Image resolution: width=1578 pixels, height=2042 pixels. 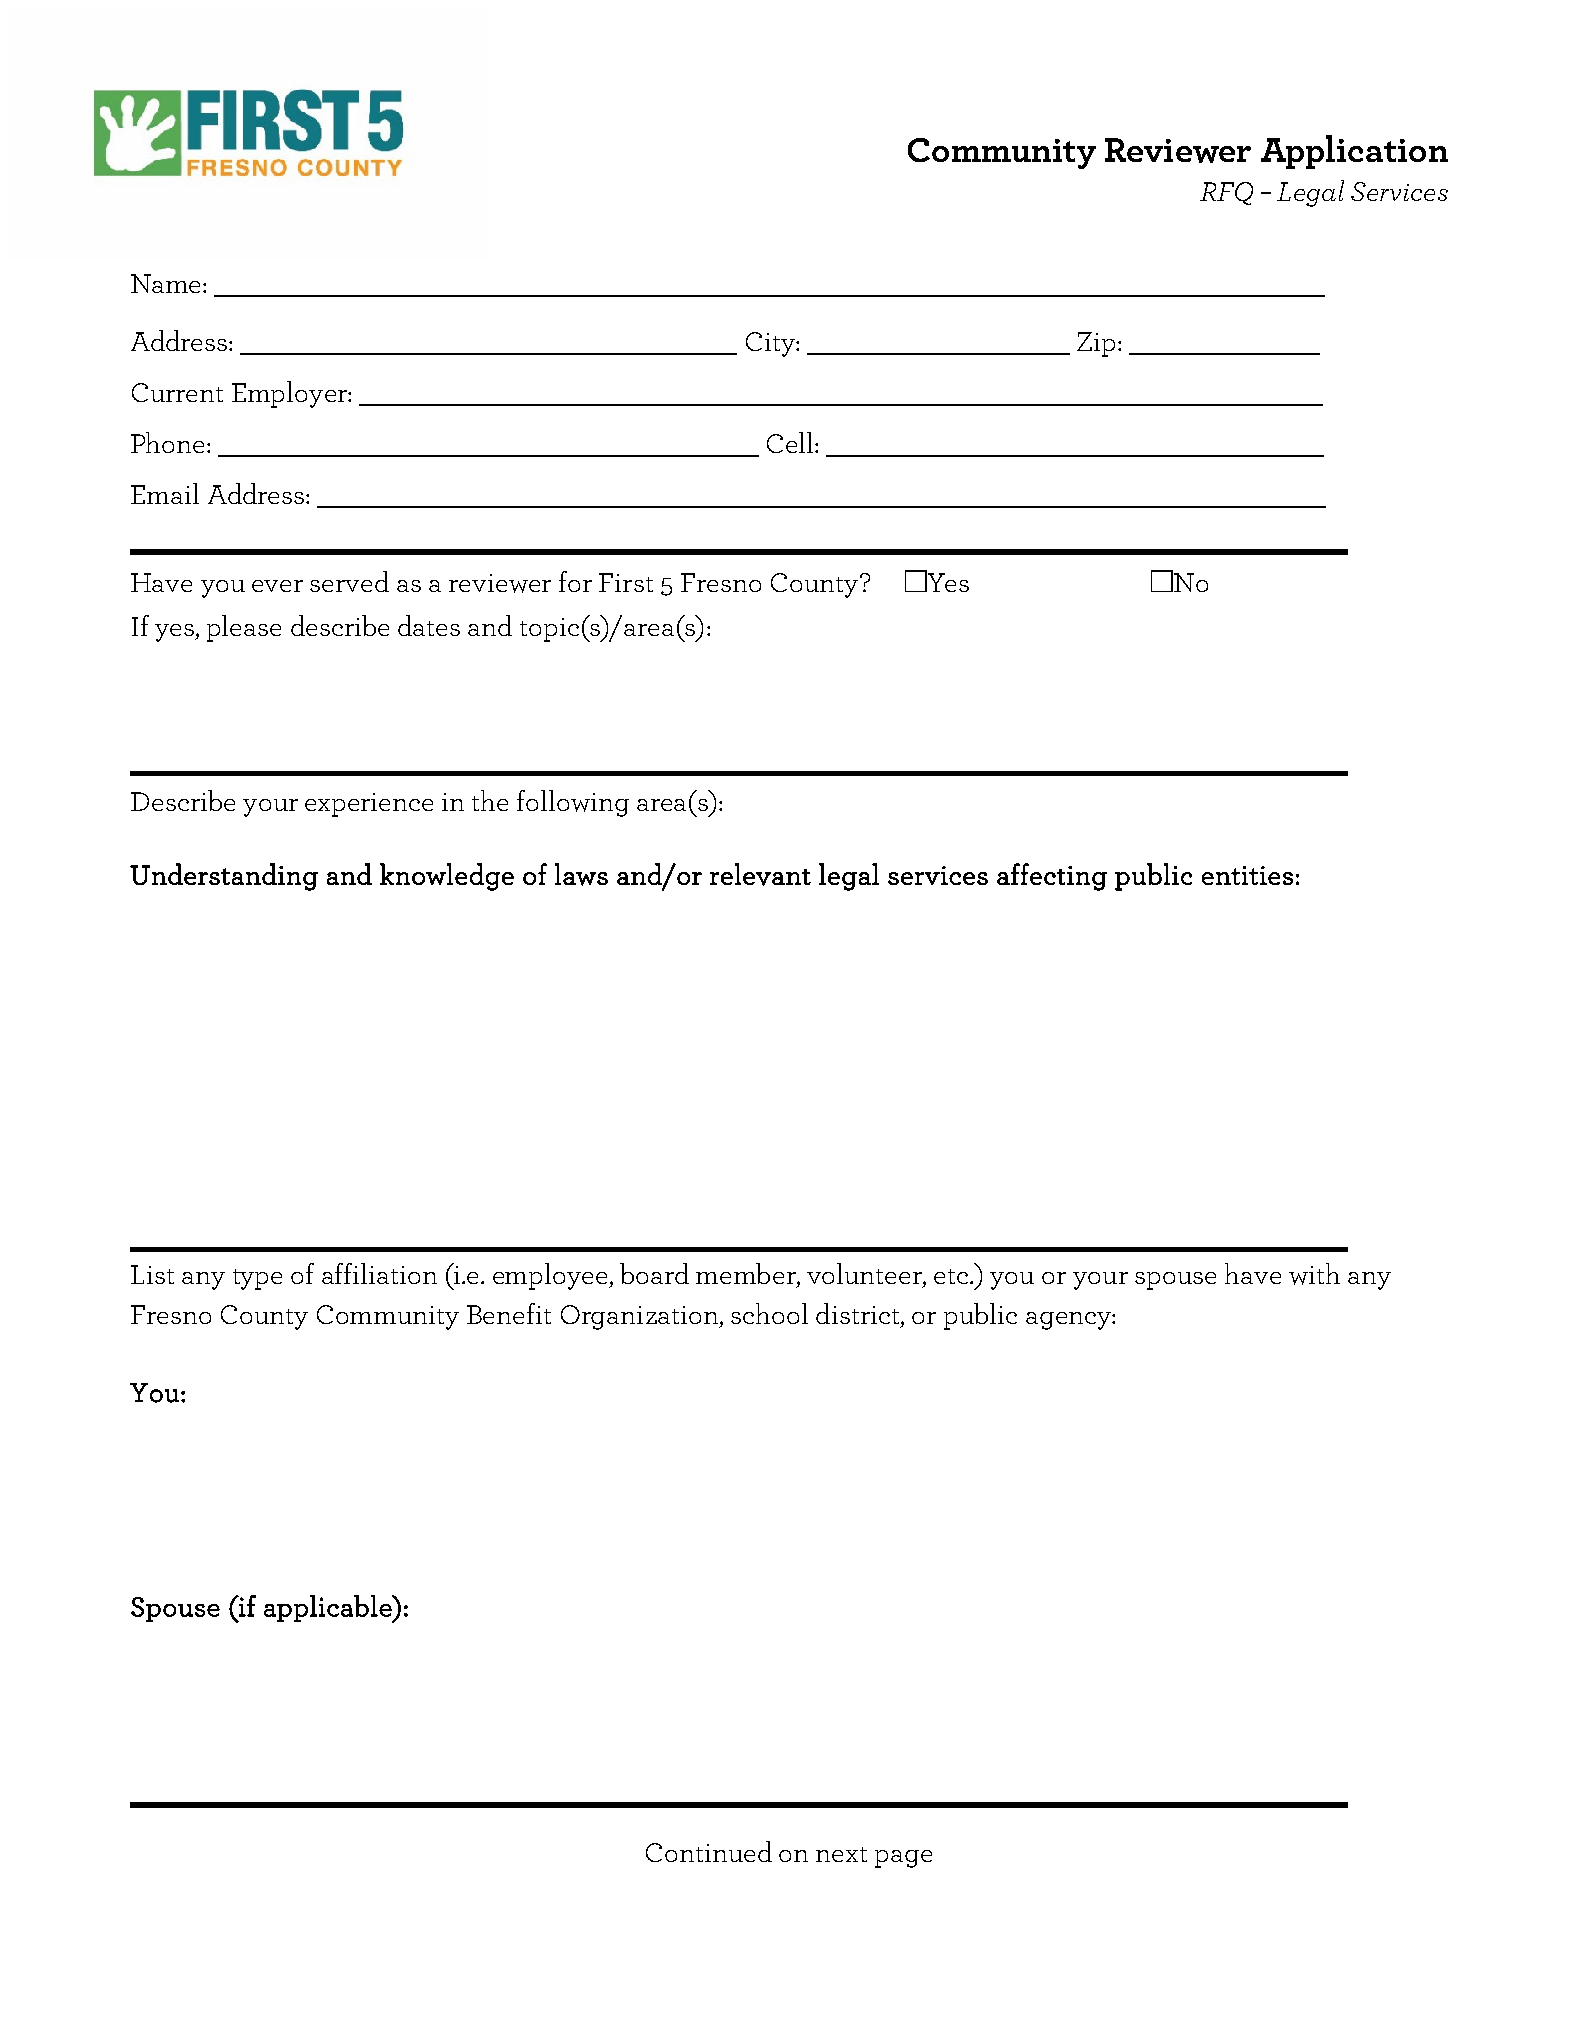 What do you see at coordinates (1098, 344) in the image?
I see `Zip` at bounding box center [1098, 344].
